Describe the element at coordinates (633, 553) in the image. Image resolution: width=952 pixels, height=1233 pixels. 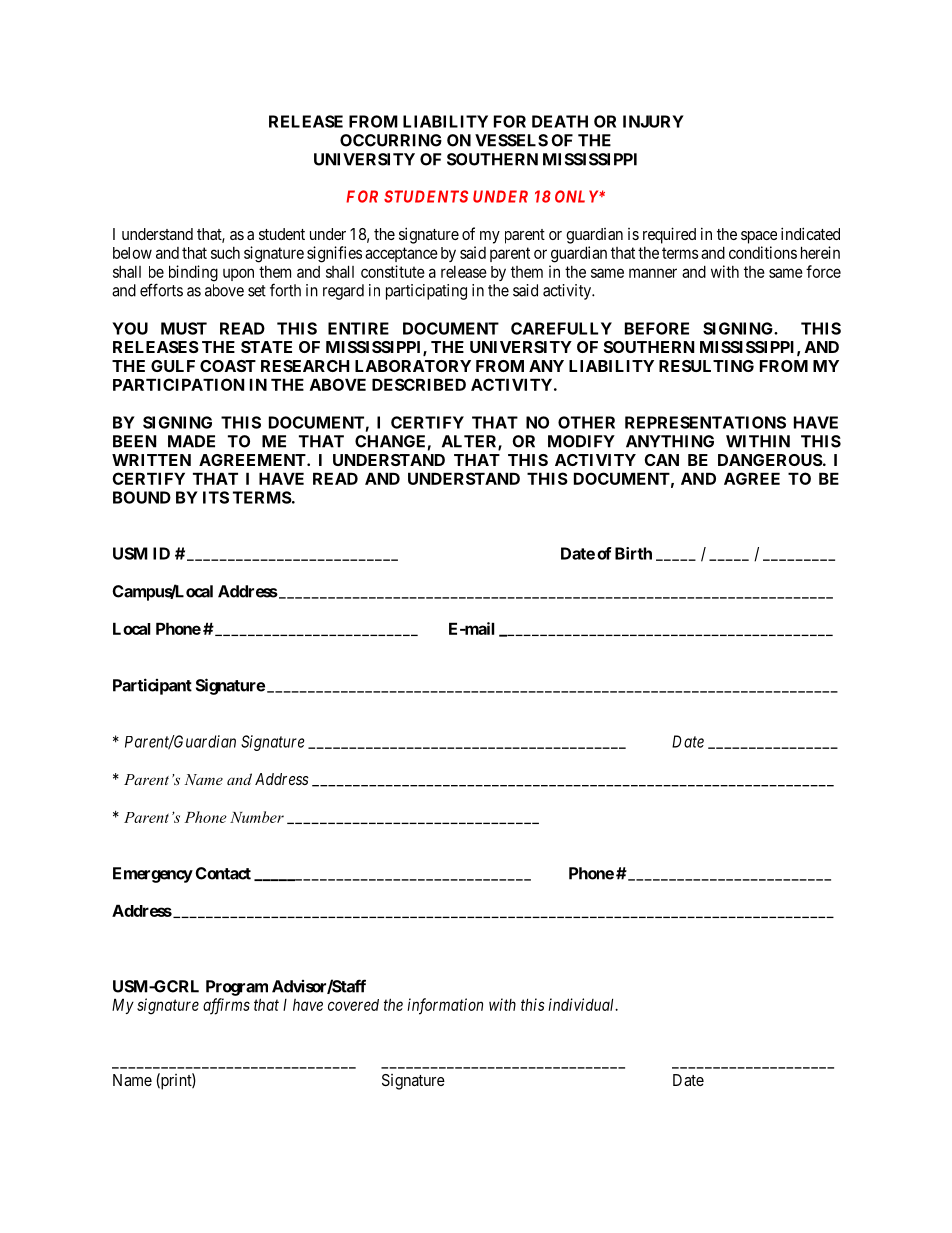
I see `Birth` at that location.
